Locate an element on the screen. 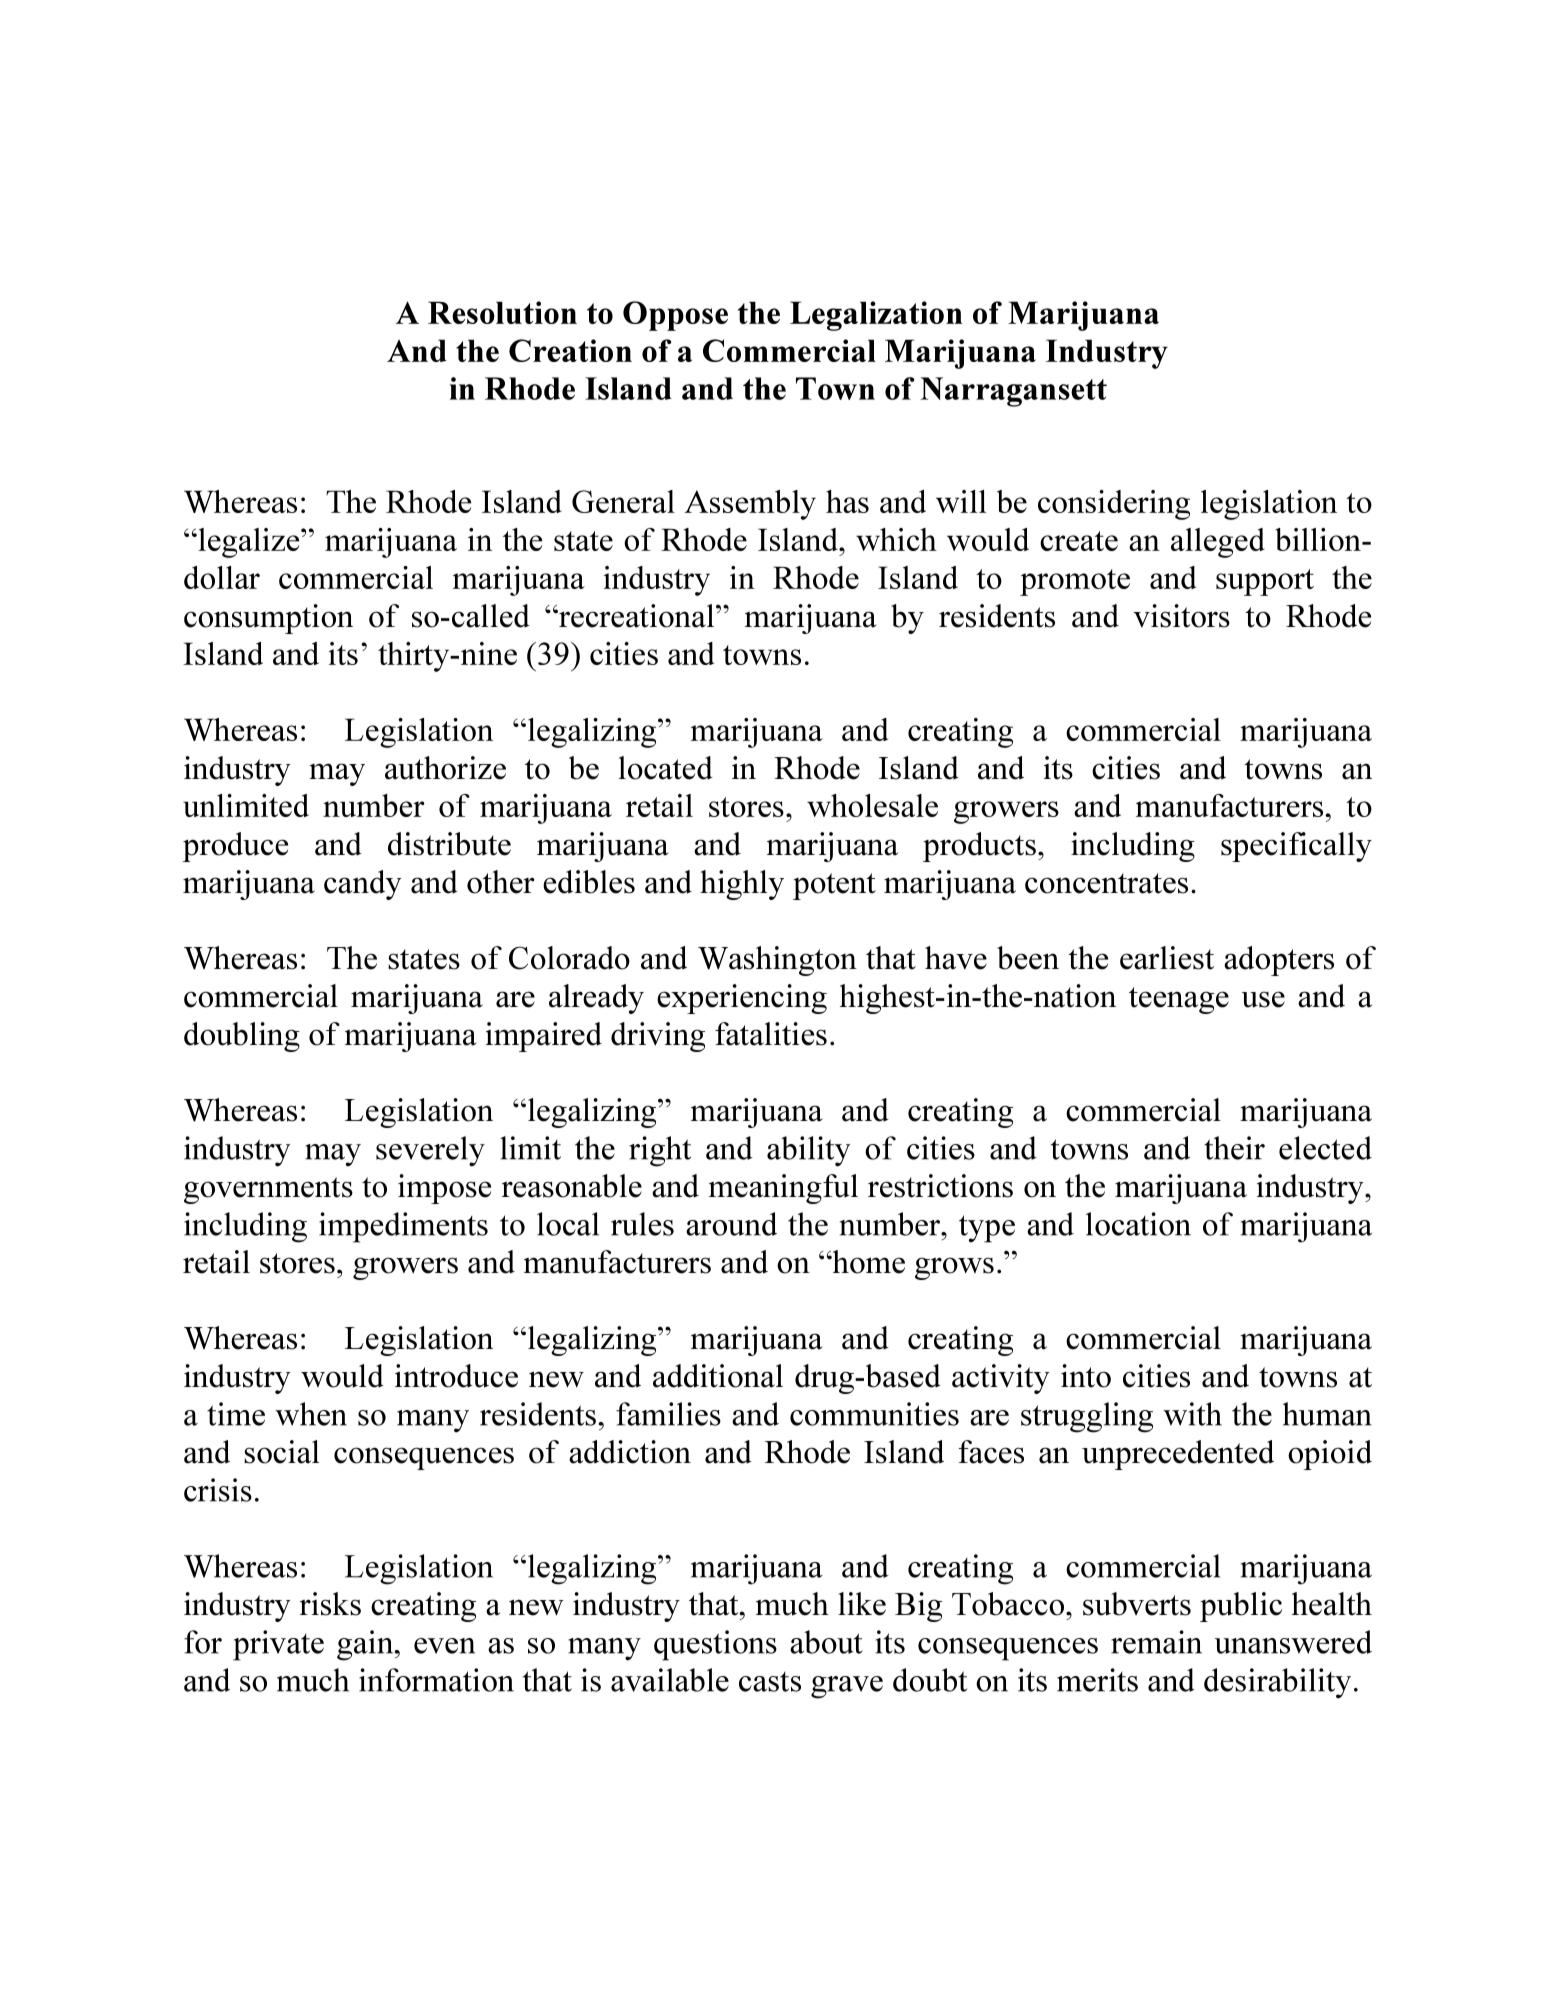 Image resolution: width=1556 pixels, height=2014 pixels. about is located at coordinates (826, 1642).
